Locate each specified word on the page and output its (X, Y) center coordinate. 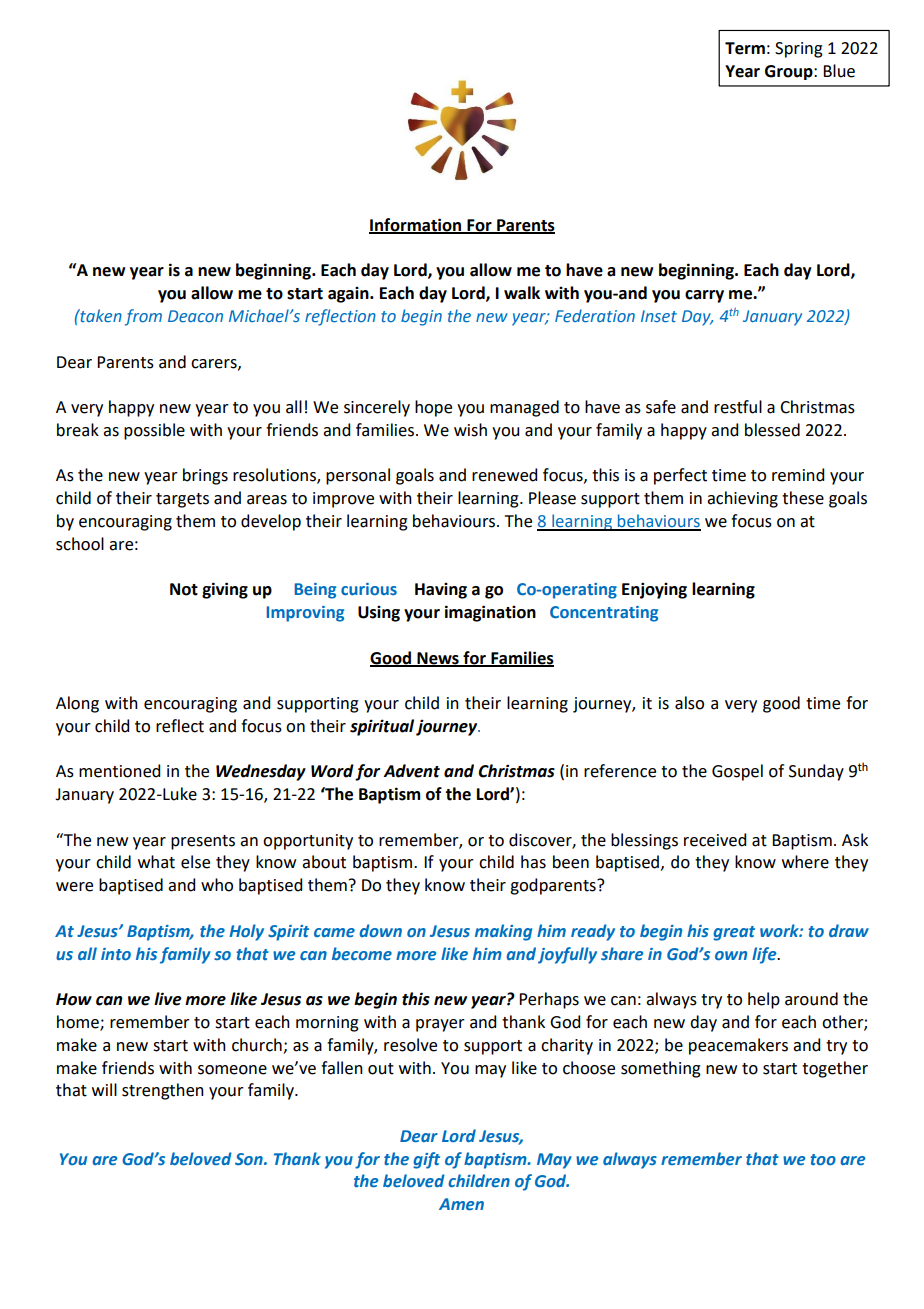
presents (203, 842)
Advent (411, 771)
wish (470, 430)
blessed (772, 430)
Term (745, 48)
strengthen (163, 1091)
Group (790, 72)
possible (154, 431)
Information (416, 225)
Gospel (737, 772)
